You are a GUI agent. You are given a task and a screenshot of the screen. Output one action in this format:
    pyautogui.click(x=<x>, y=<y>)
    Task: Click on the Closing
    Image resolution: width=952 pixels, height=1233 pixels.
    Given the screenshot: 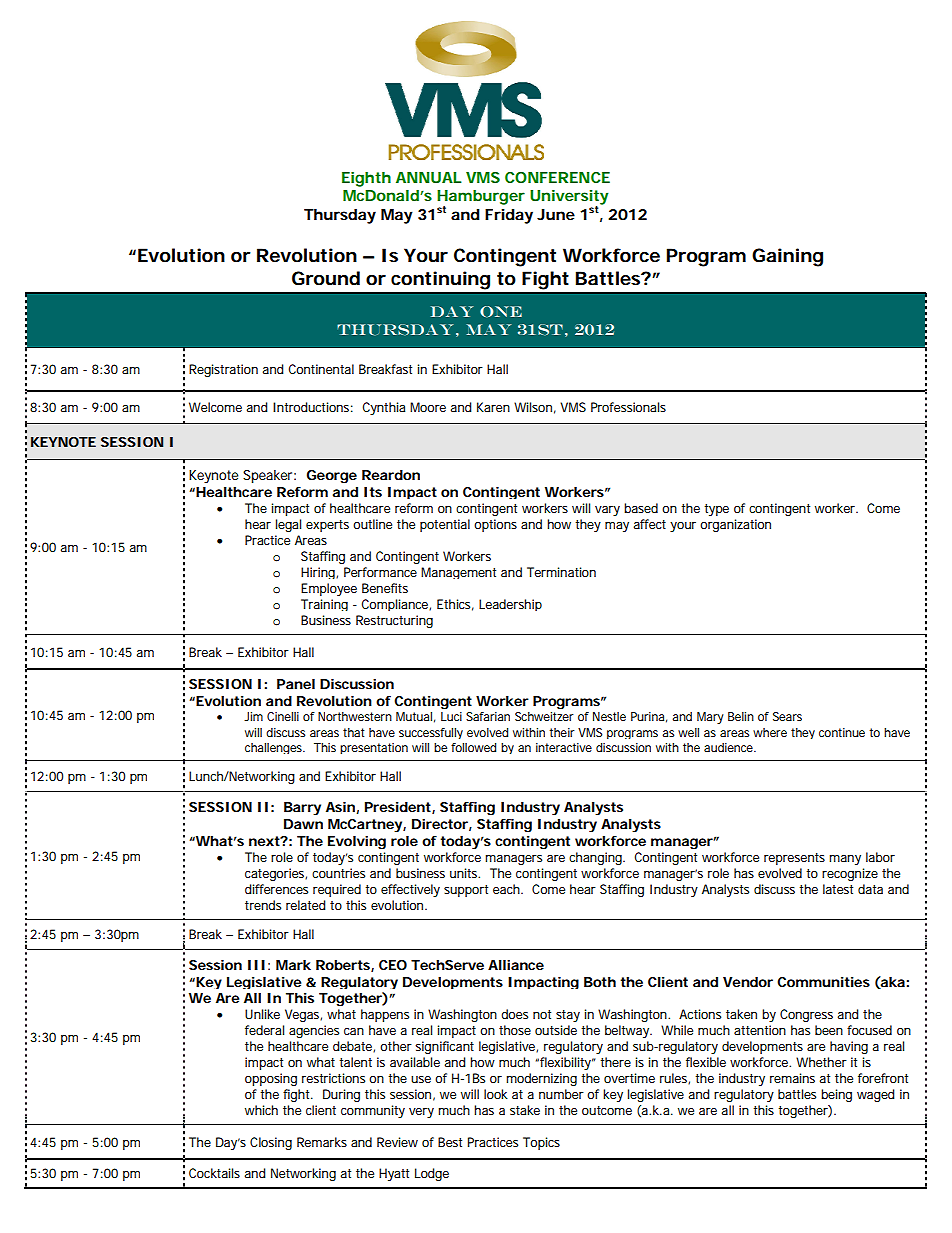 What is the action you would take?
    pyautogui.click(x=271, y=1143)
